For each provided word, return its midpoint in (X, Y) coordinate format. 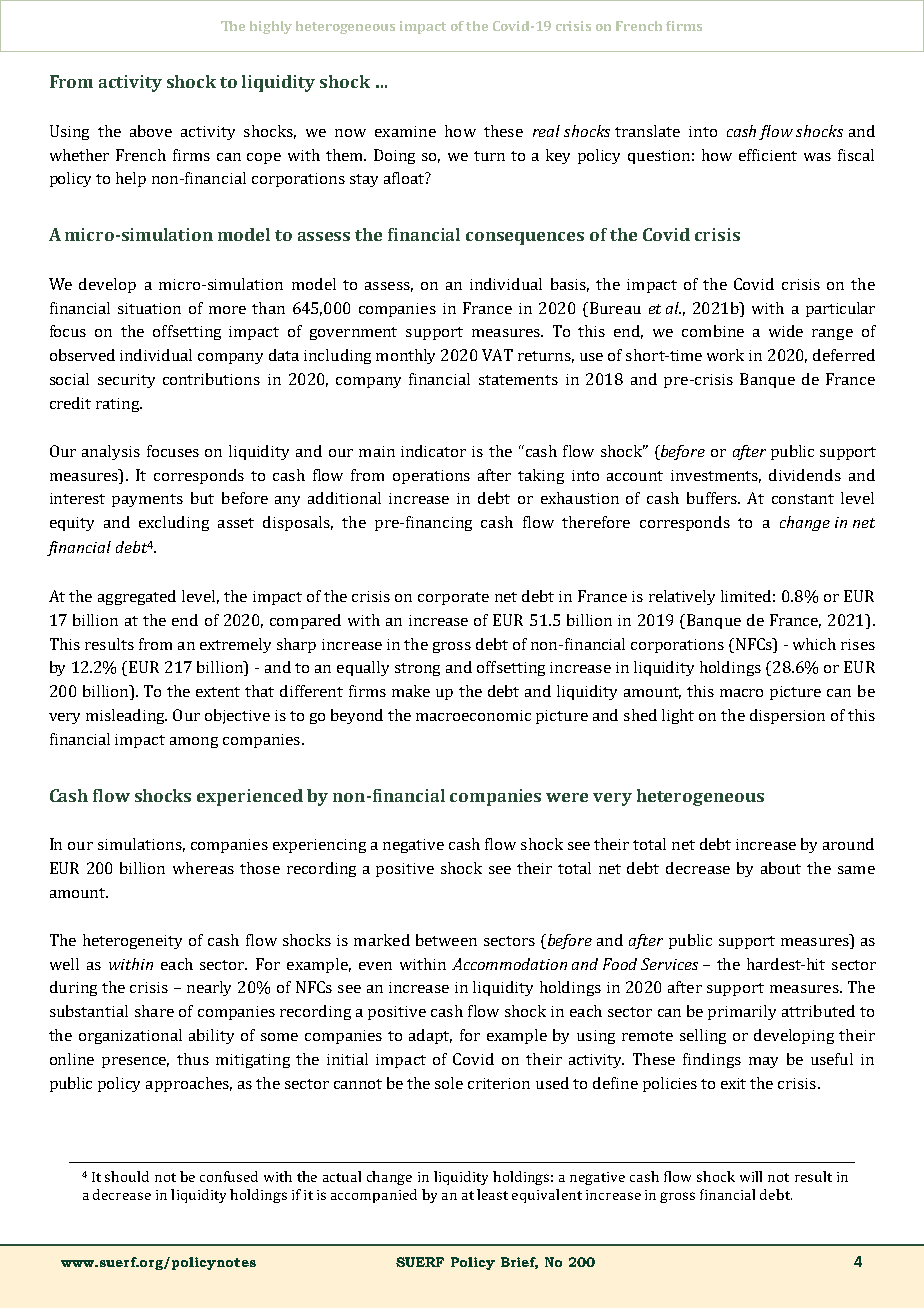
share (154, 1011)
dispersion (787, 716)
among (194, 742)
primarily (742, 1012)
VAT (497, 355)
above (151, 131)
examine (405, 131)
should (127, 1176)
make (411, 691)
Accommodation (509, 964)
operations (431, 477)
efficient (768, 155)
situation (149, 308)
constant (803, 499)
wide (786, 331)
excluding (174, 523)
